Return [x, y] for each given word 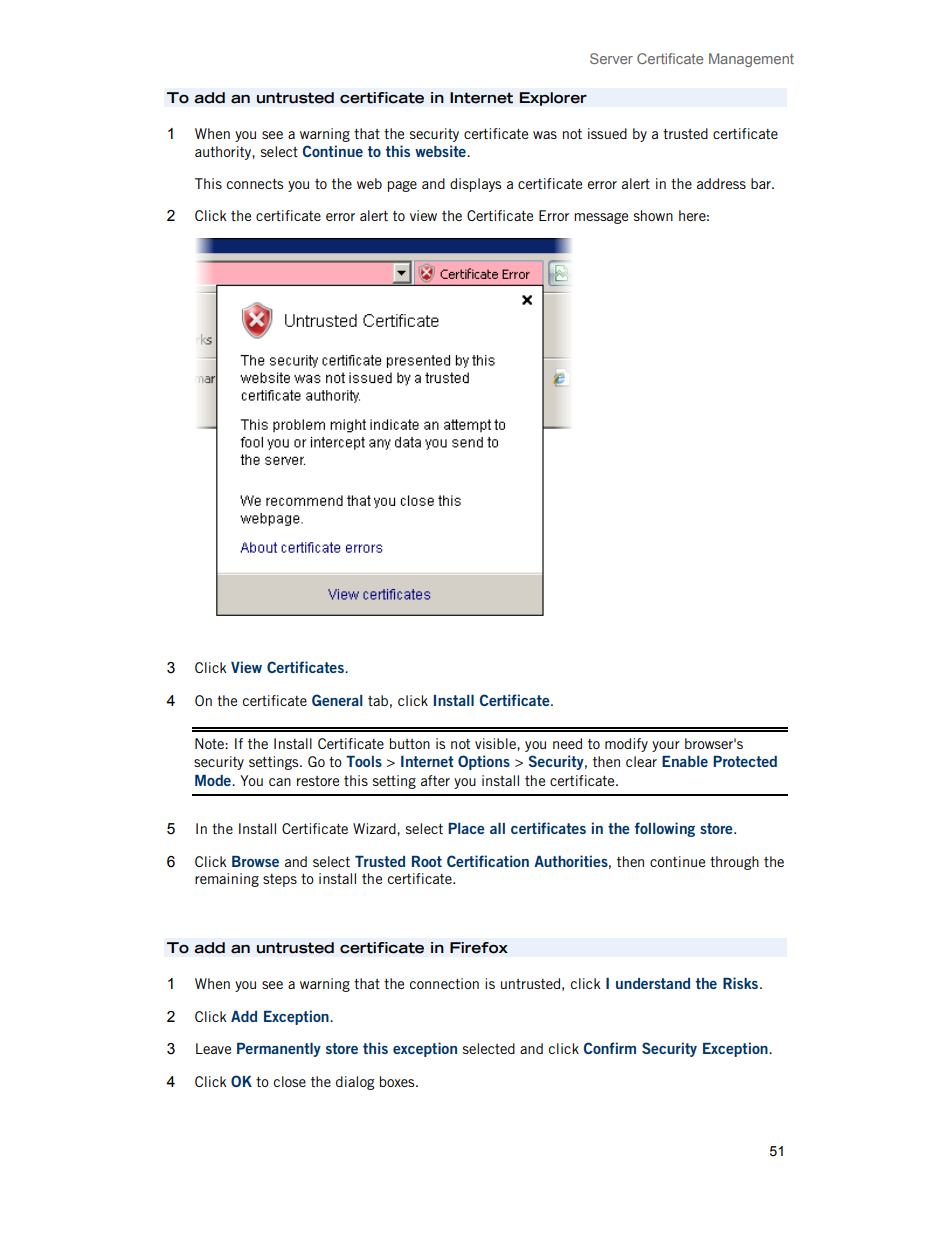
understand [653, 983]
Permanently [279, 1050]
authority [224, 153]
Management [751, 60]
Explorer [553, 99]
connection [444, 983]
